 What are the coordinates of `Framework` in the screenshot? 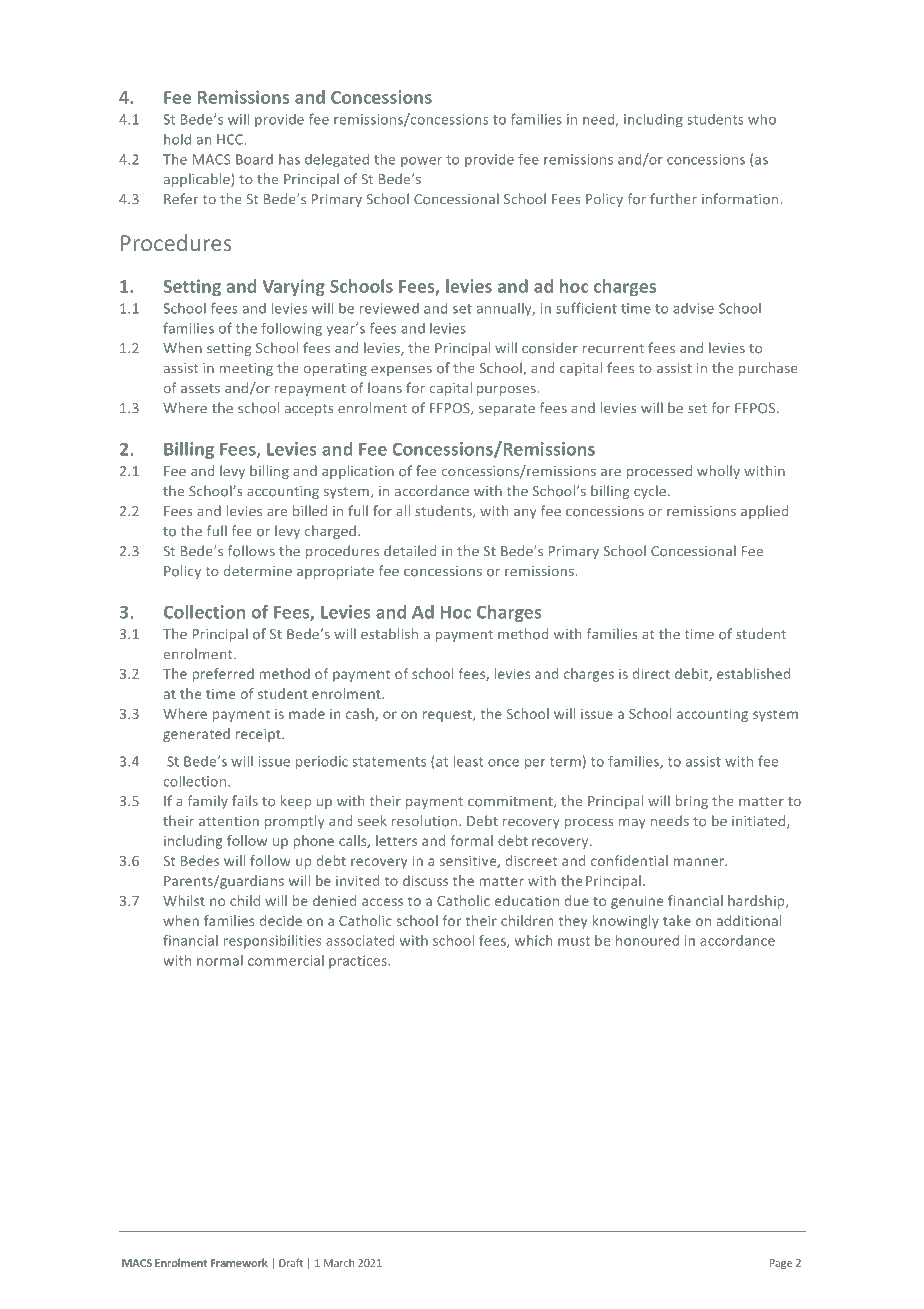 It's located at (239, 1262).
